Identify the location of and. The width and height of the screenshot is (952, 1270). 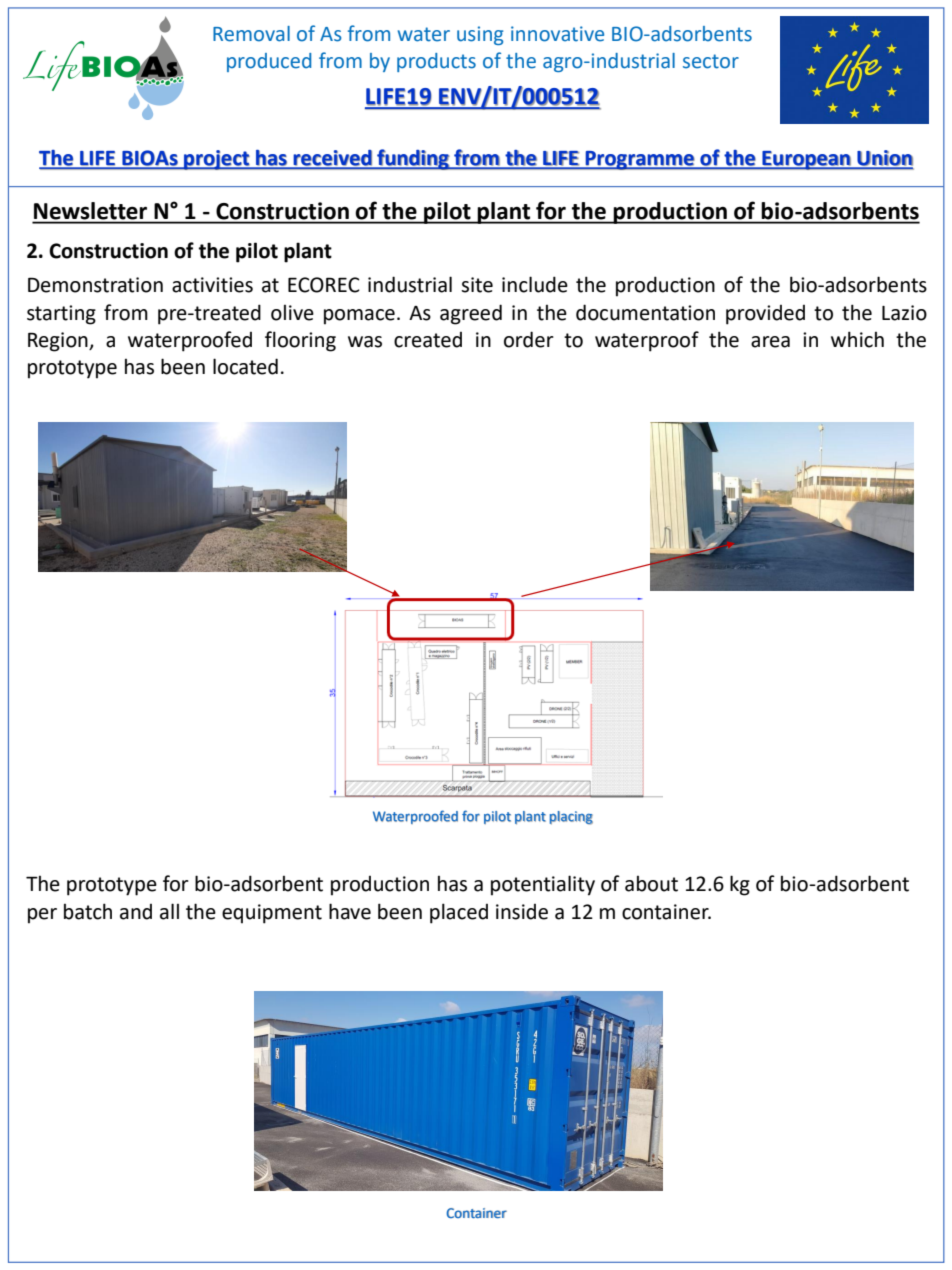
(136, 912).
